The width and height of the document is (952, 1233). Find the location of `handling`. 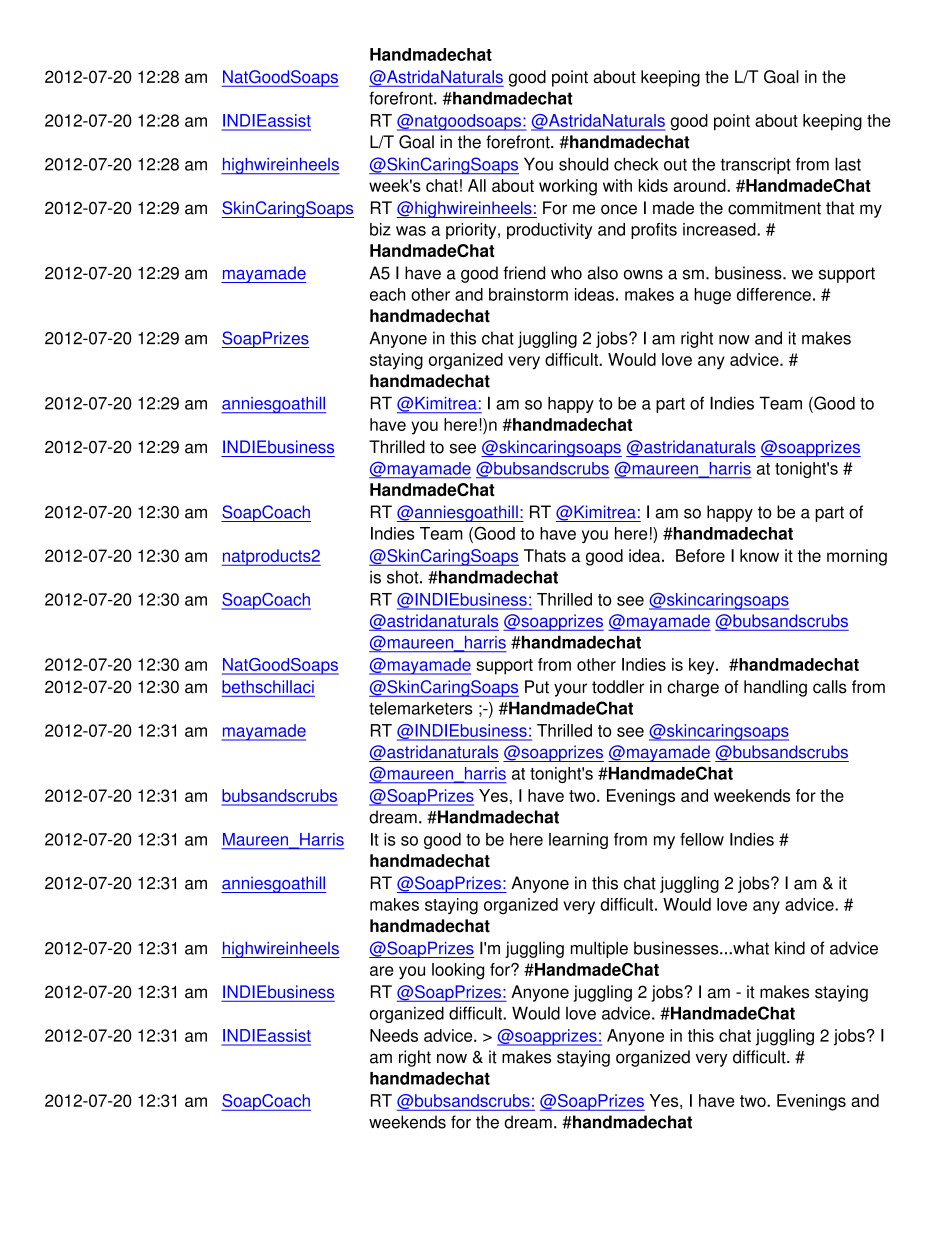

handling is located at coordinates (775, 688).
